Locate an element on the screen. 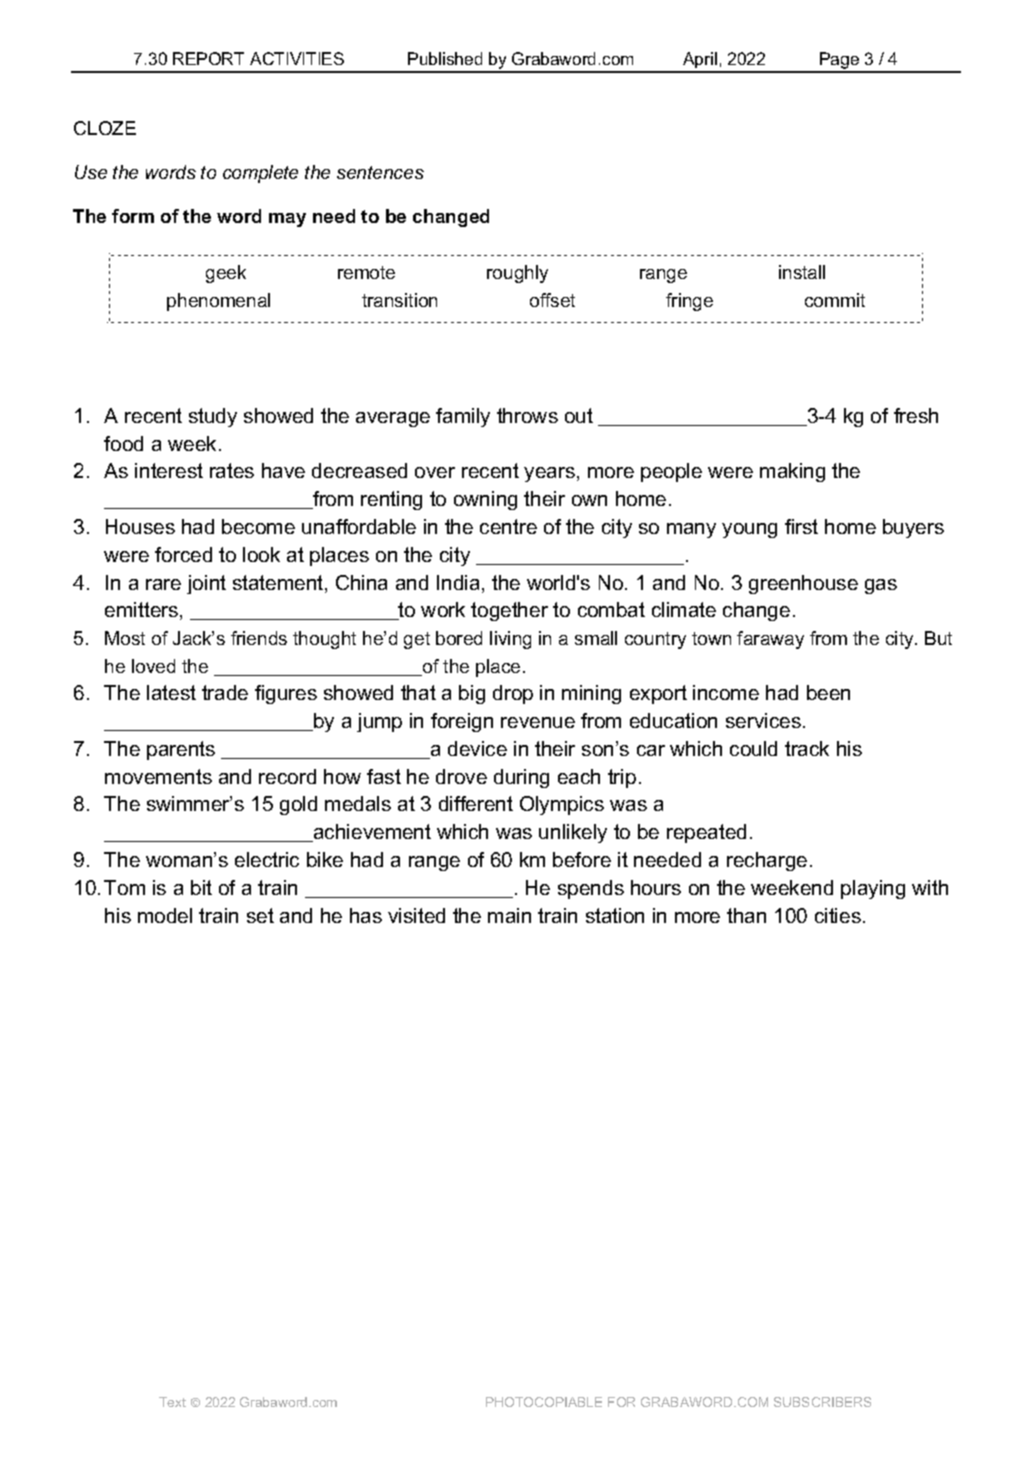 This screenshot has height=1460, width=1032. fresh is located at coordinates (916, 415).
